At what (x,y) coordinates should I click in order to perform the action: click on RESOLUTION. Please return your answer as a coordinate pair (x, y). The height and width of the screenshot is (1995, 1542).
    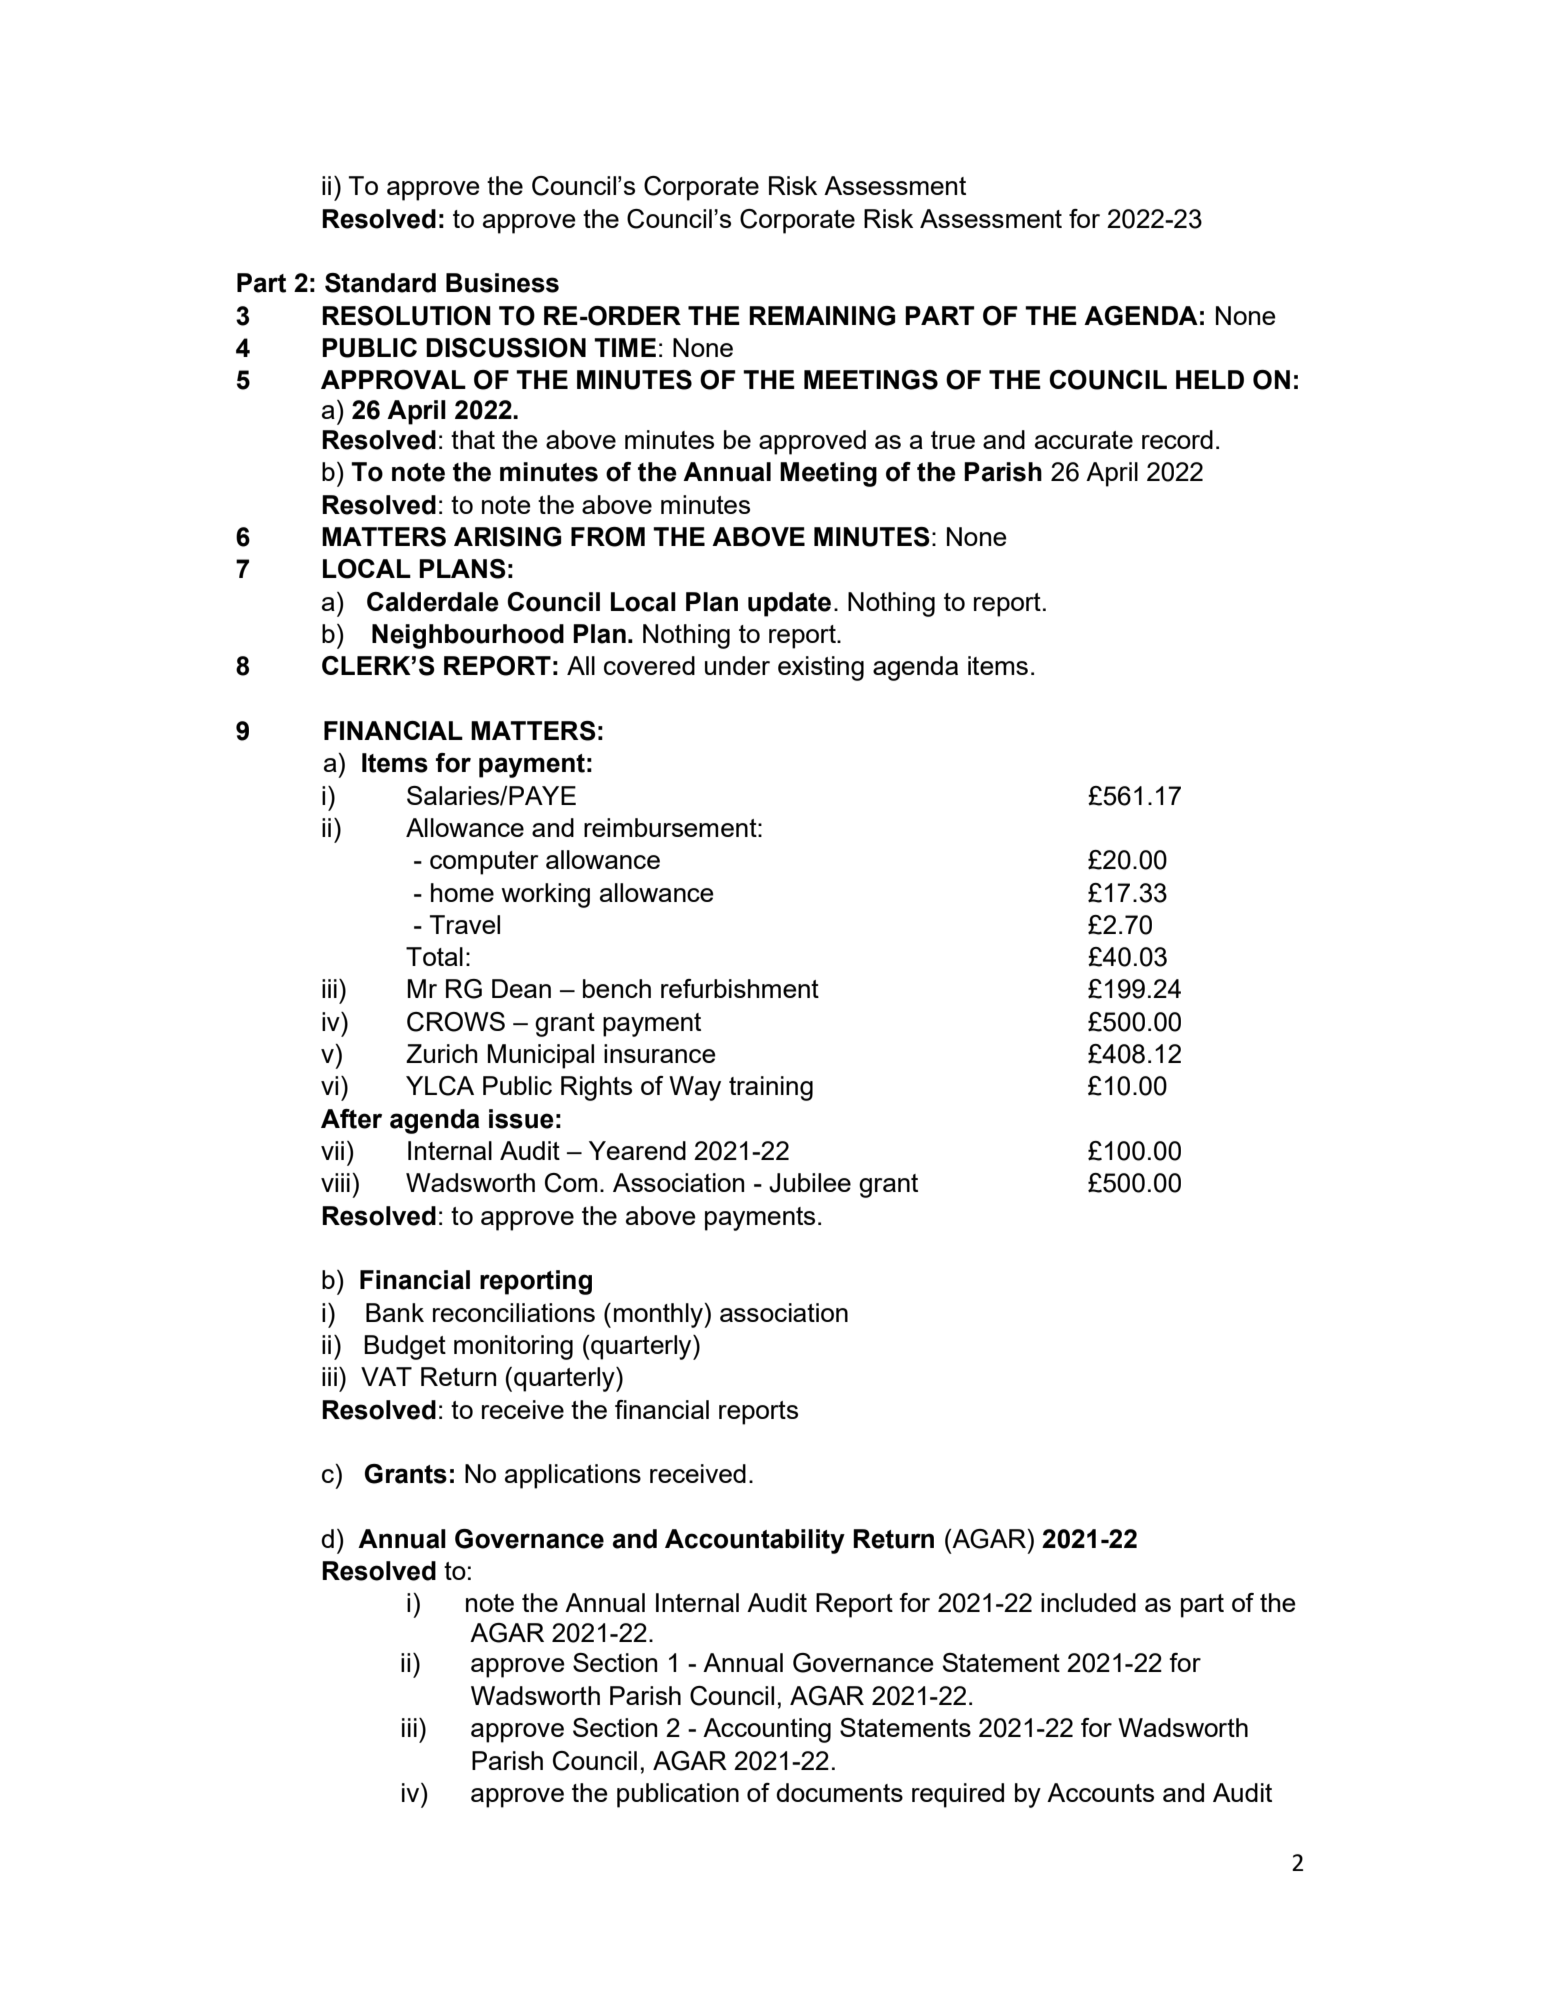
    Looking at the image, I should click on (406, 316).
